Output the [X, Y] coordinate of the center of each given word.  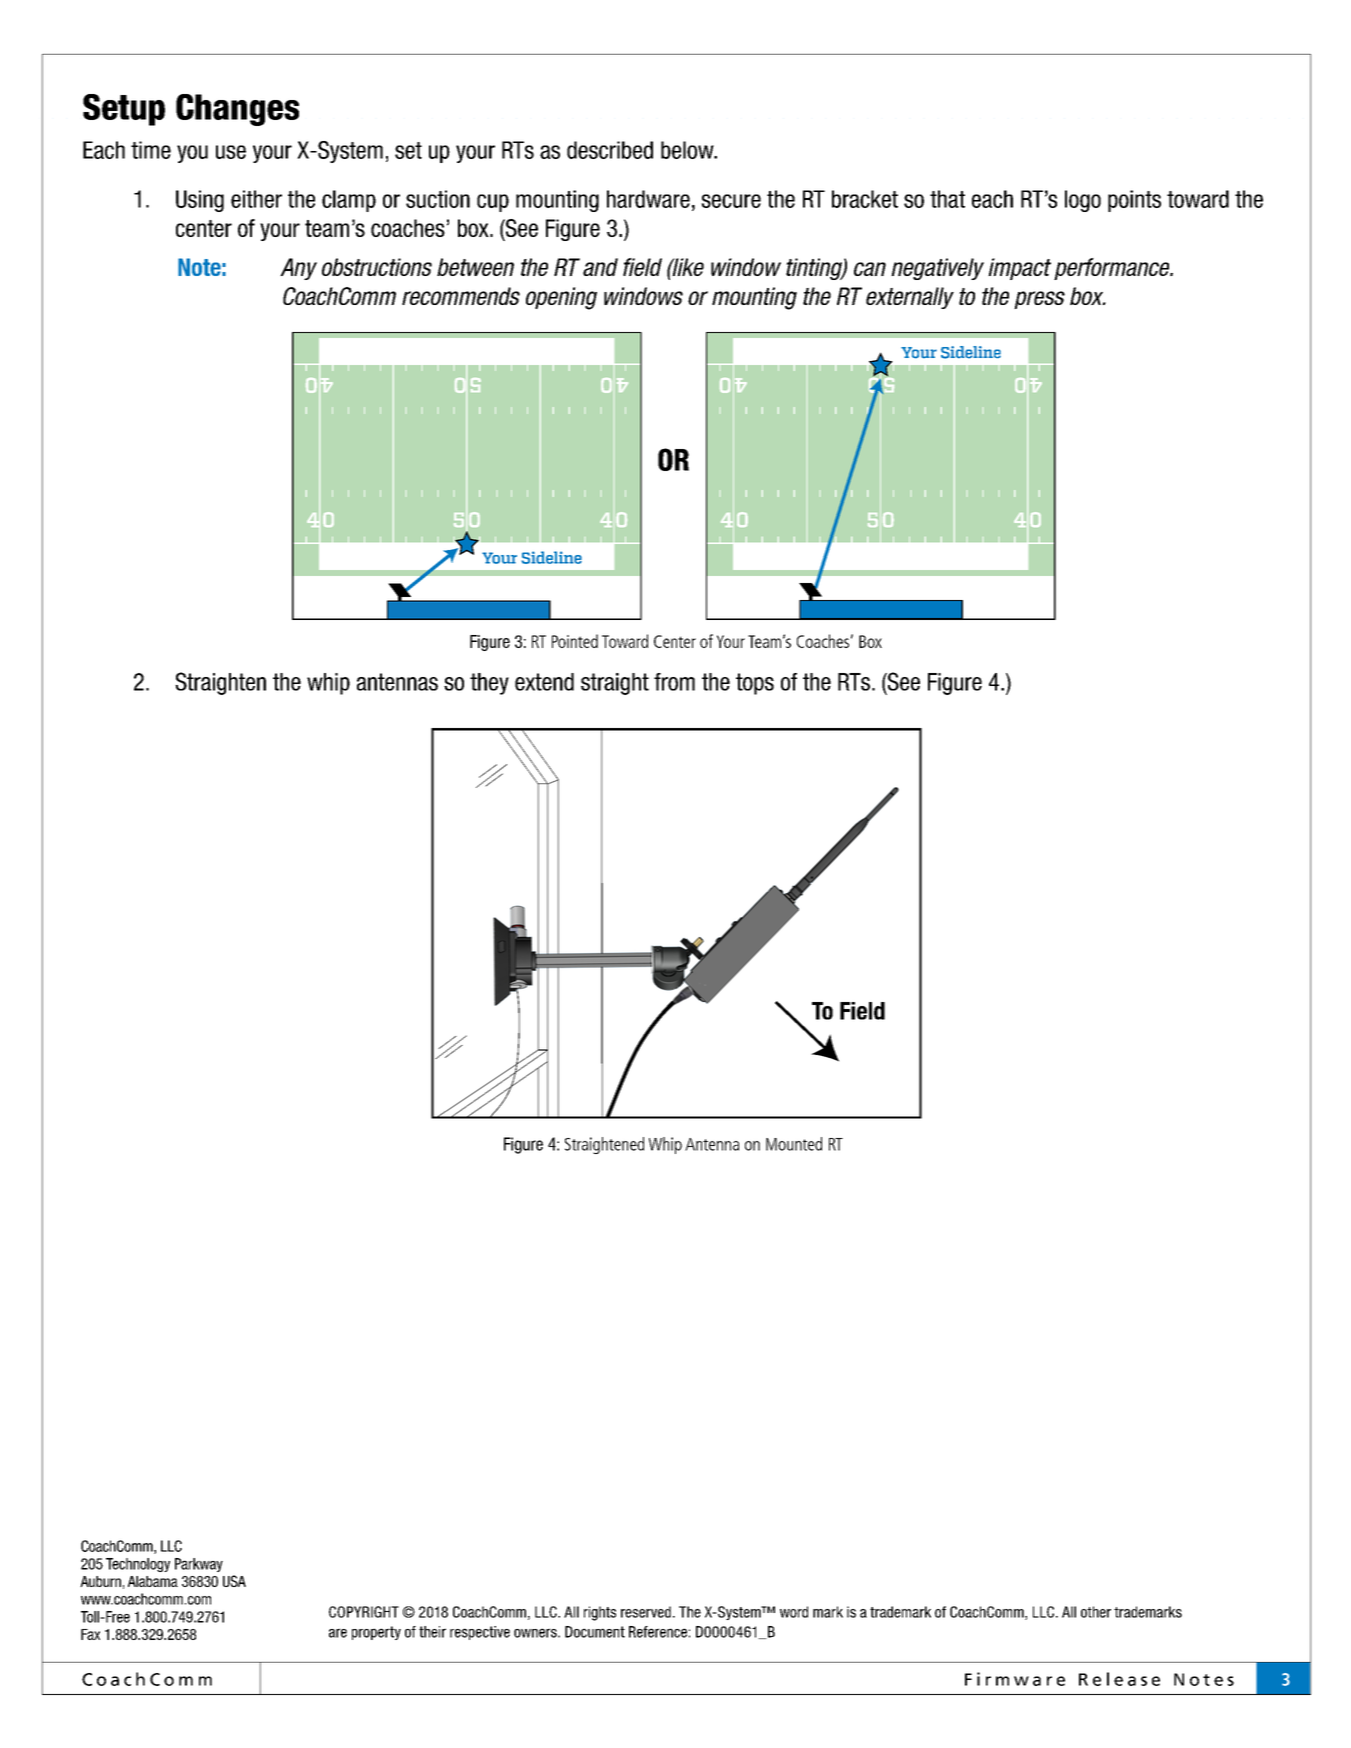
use [231, 152]
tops [755, 684]
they [489, 684]
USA [234, 1581]
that [947, 199]
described [610, 150]
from [674, 682]
